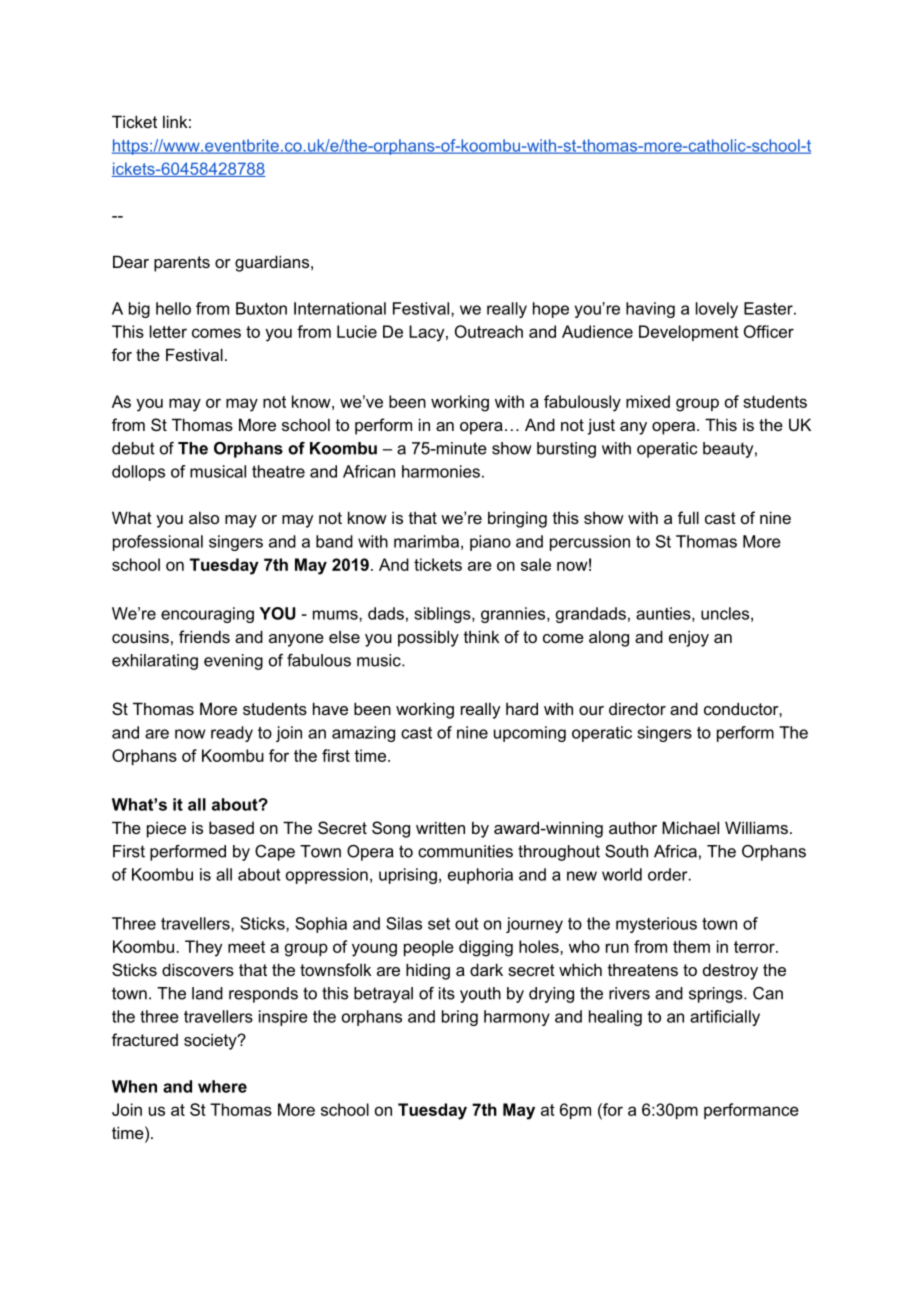 The width and height of the screenshot is (924, 1308). Describe the element at coordinates (182, 264) in the screenshot. I see `parents` at that location.
